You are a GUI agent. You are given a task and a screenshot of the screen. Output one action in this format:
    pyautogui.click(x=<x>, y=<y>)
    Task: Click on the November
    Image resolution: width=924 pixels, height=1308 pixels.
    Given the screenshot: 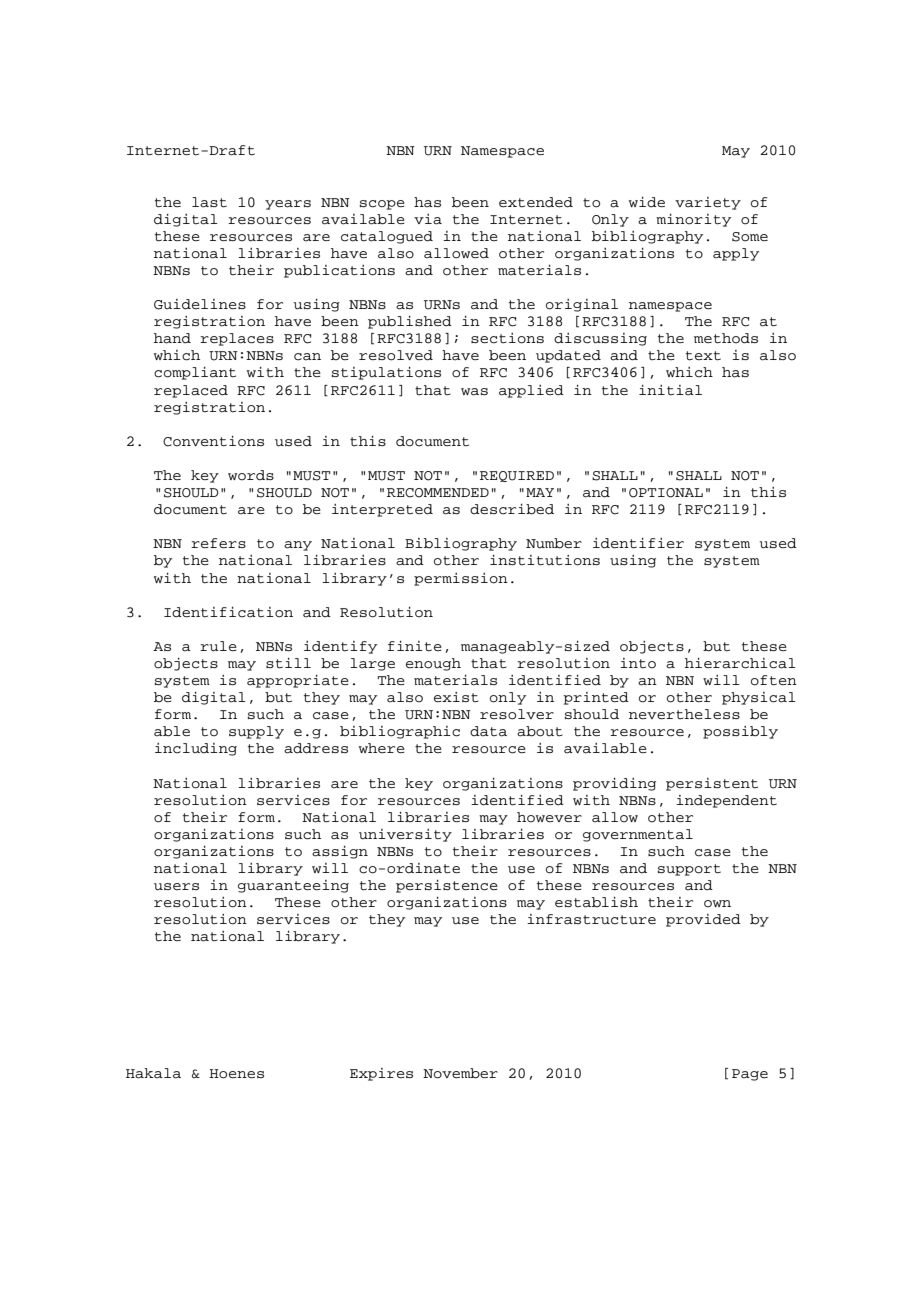 What is the action you would take?
    pyautogui.click(x=460, y=1073)
